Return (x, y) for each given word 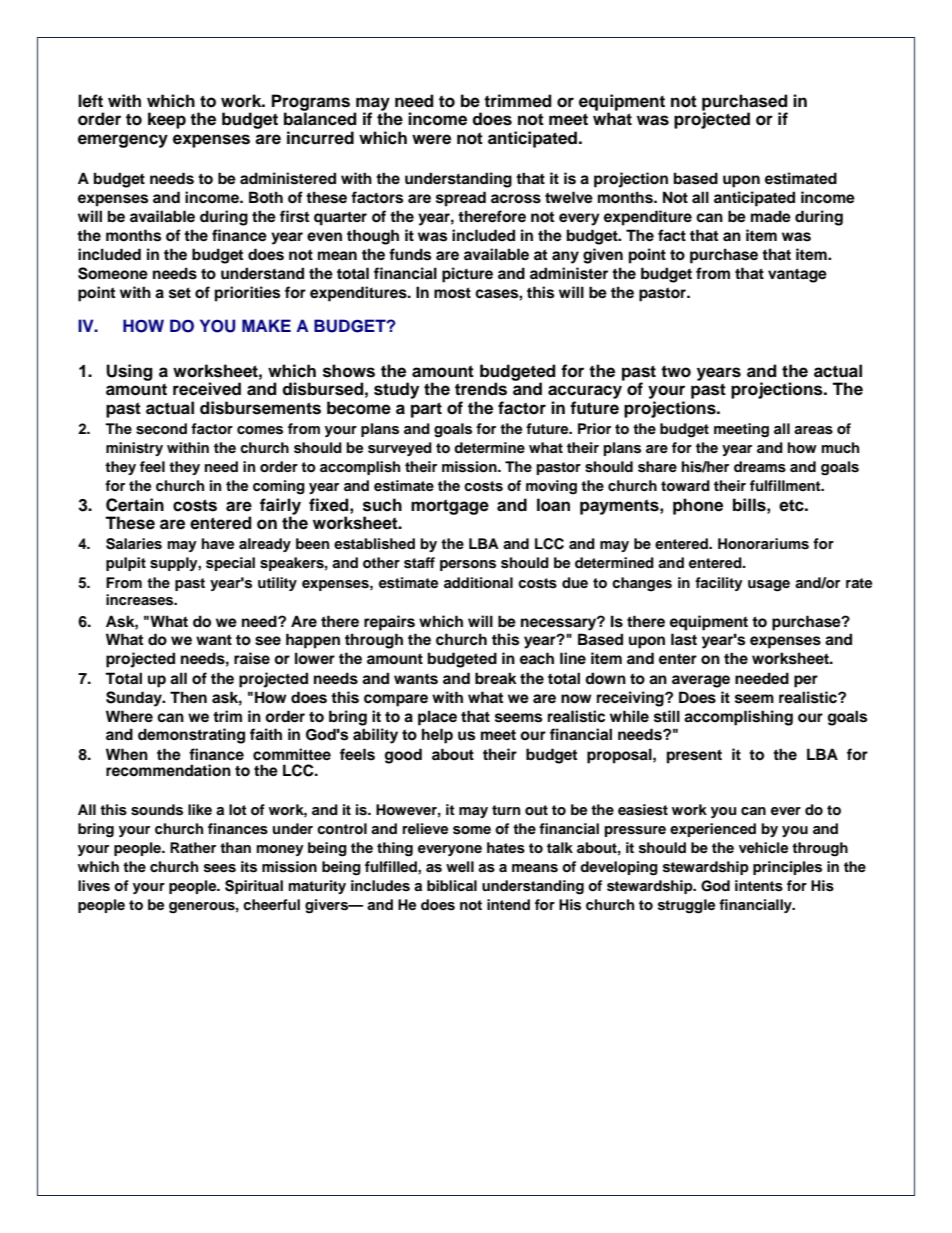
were (431, 139)
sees (220, 868)
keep (167, 120)
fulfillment (786, 485)
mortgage (450, 507)
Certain (135, 505)
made (771, 216)
